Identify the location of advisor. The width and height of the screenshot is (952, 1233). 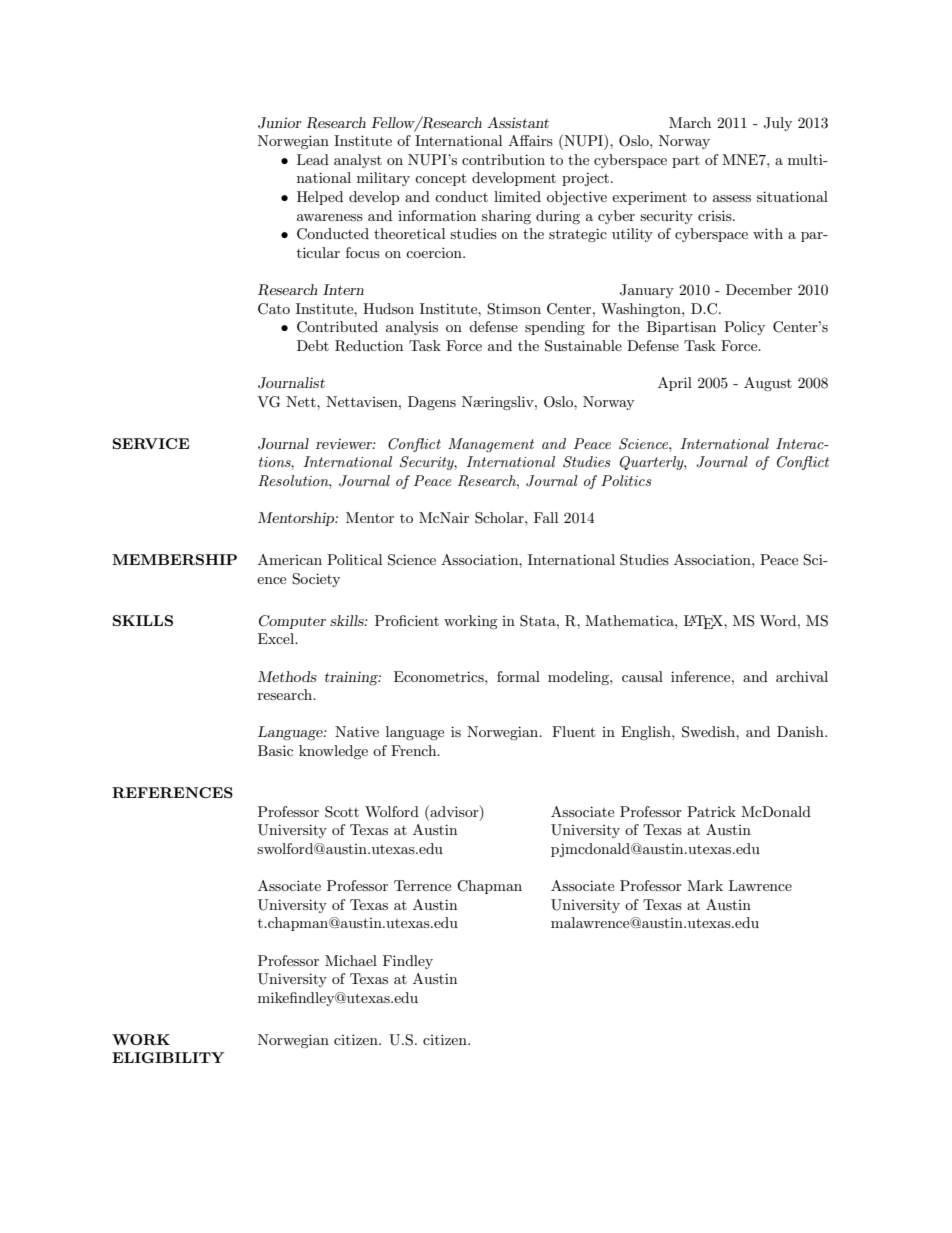
(454, 811).
